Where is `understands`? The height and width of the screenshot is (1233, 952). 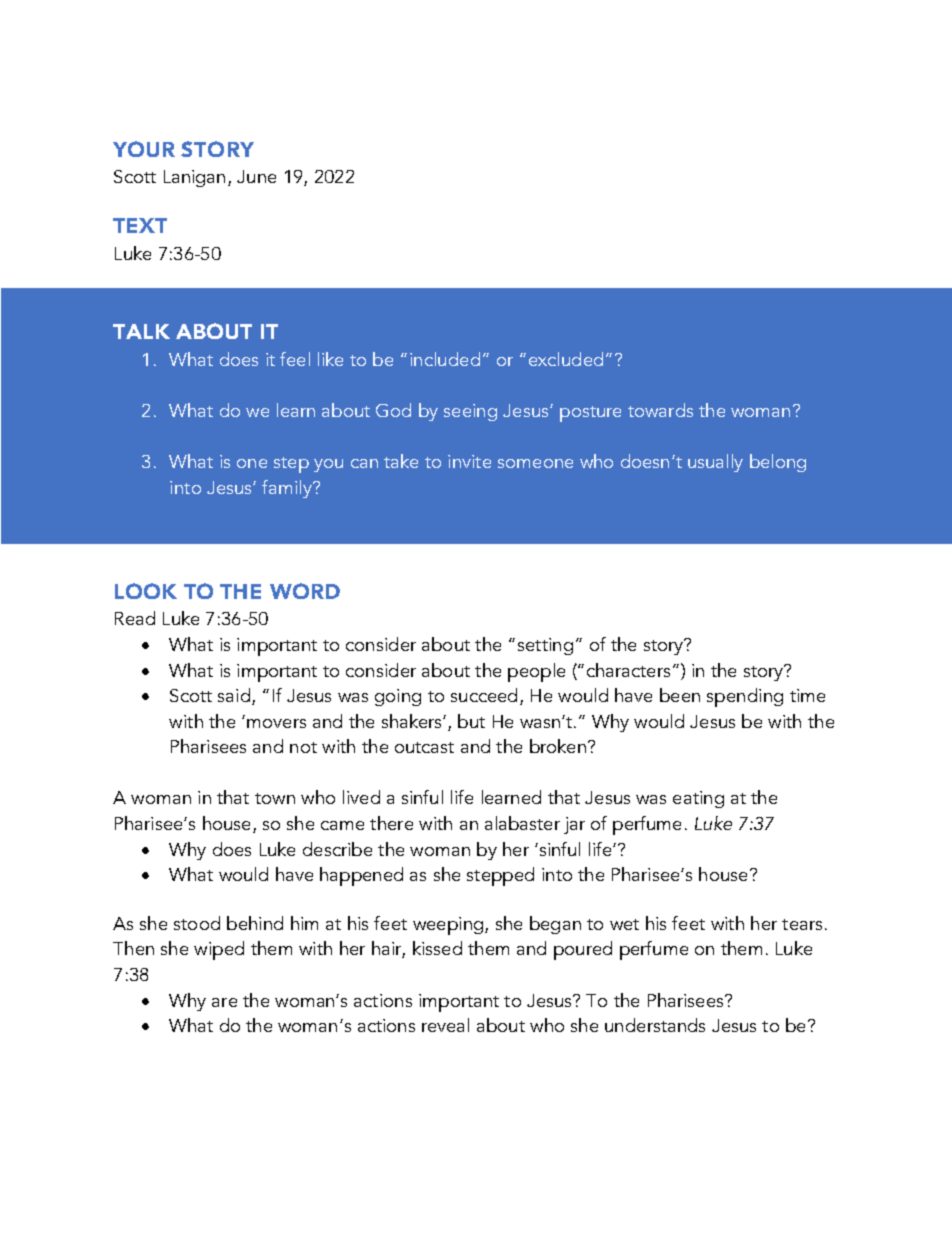 understands is located at coordinates (655, 1025).
